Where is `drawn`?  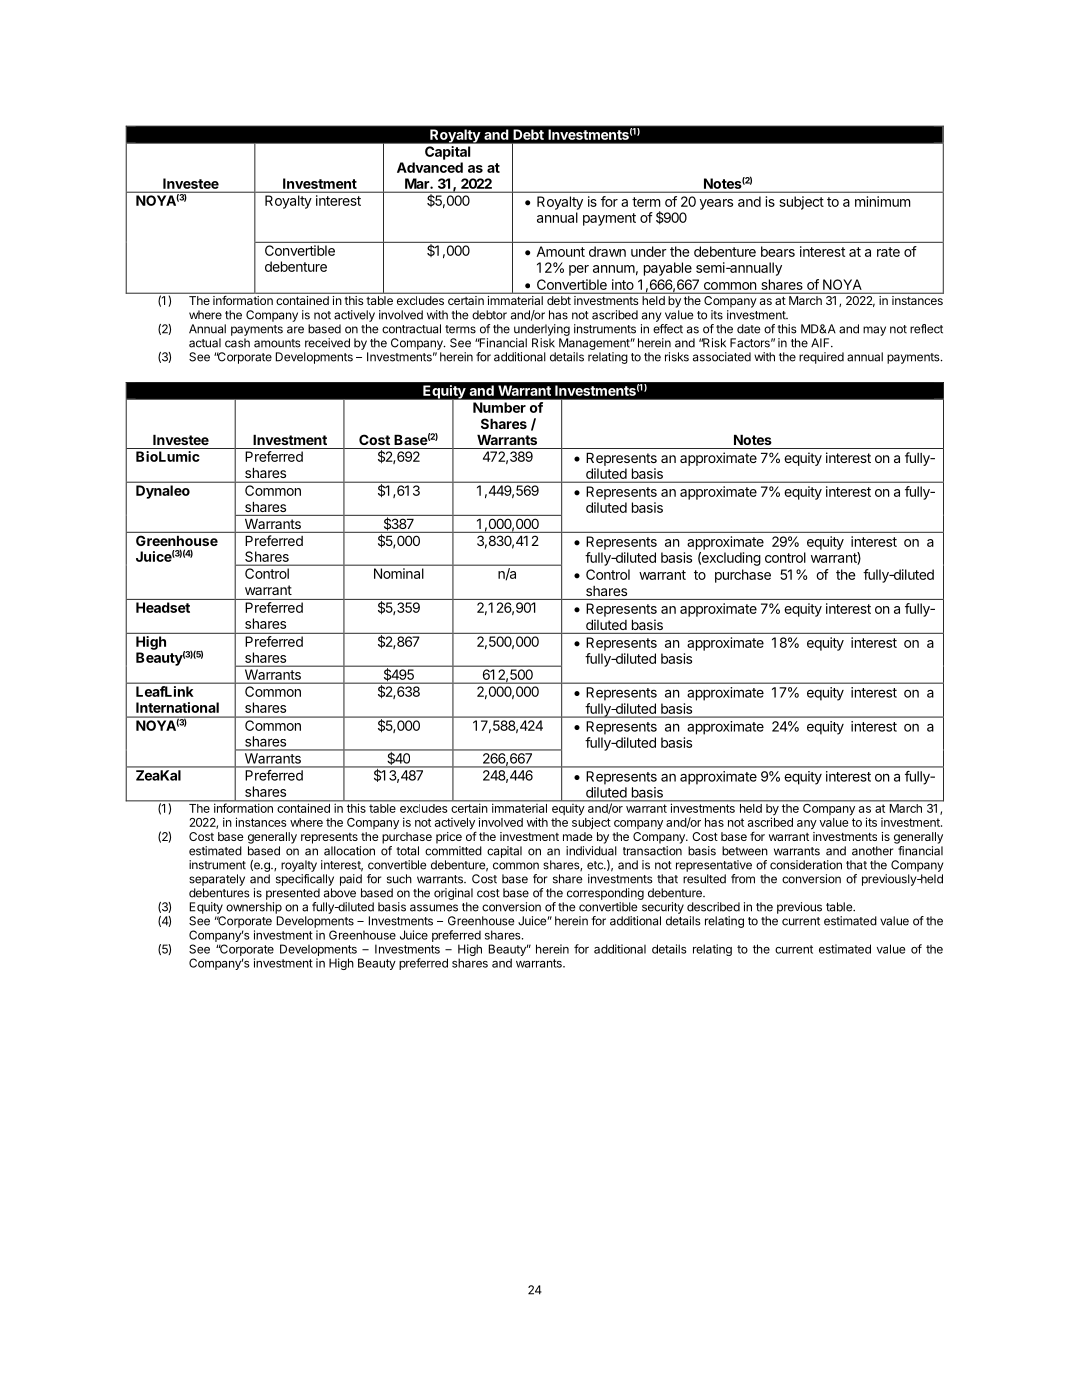 drawn is located at coordinates (607, 251).
